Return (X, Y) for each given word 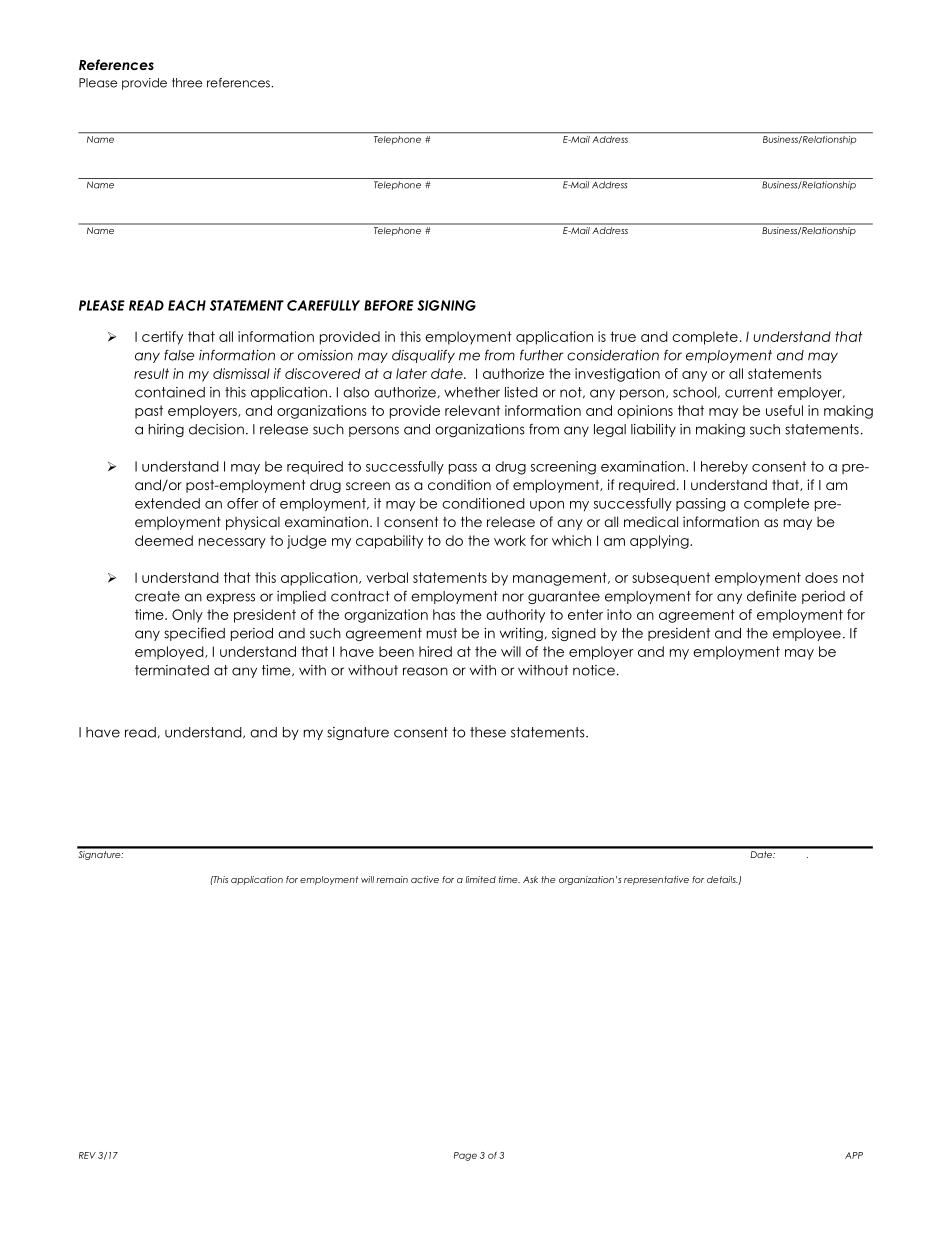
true (623, 336)
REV (87, 1155)
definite (771, 596)
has (444, 614)
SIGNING (446, 305)
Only (187, 616)
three (187, 83)
